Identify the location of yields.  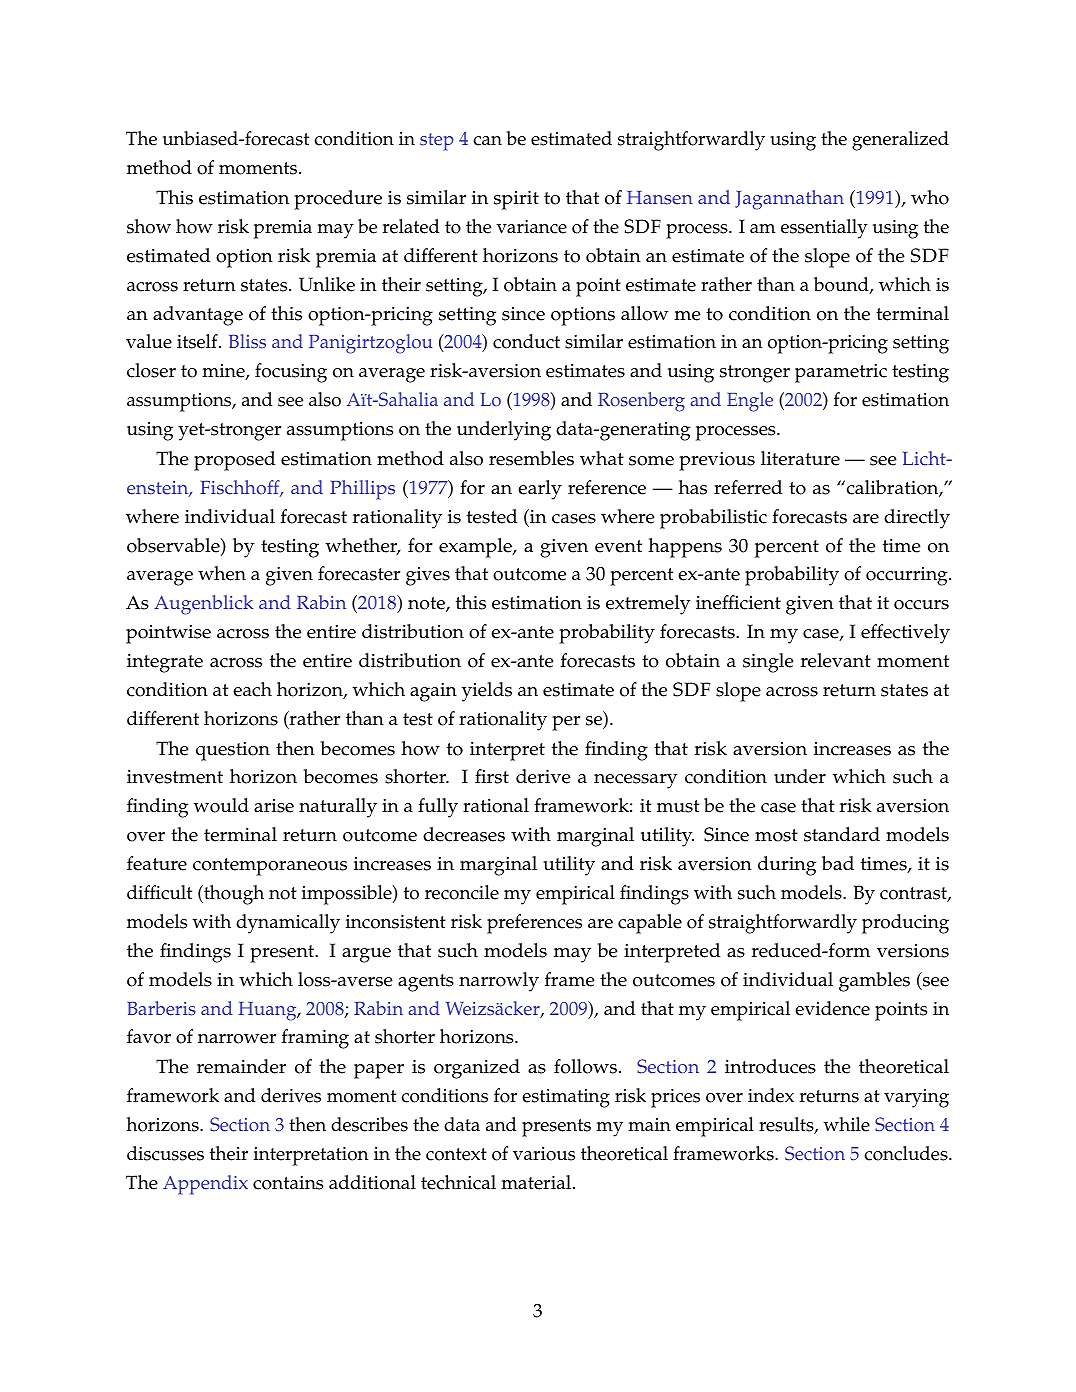
(487, 692).
